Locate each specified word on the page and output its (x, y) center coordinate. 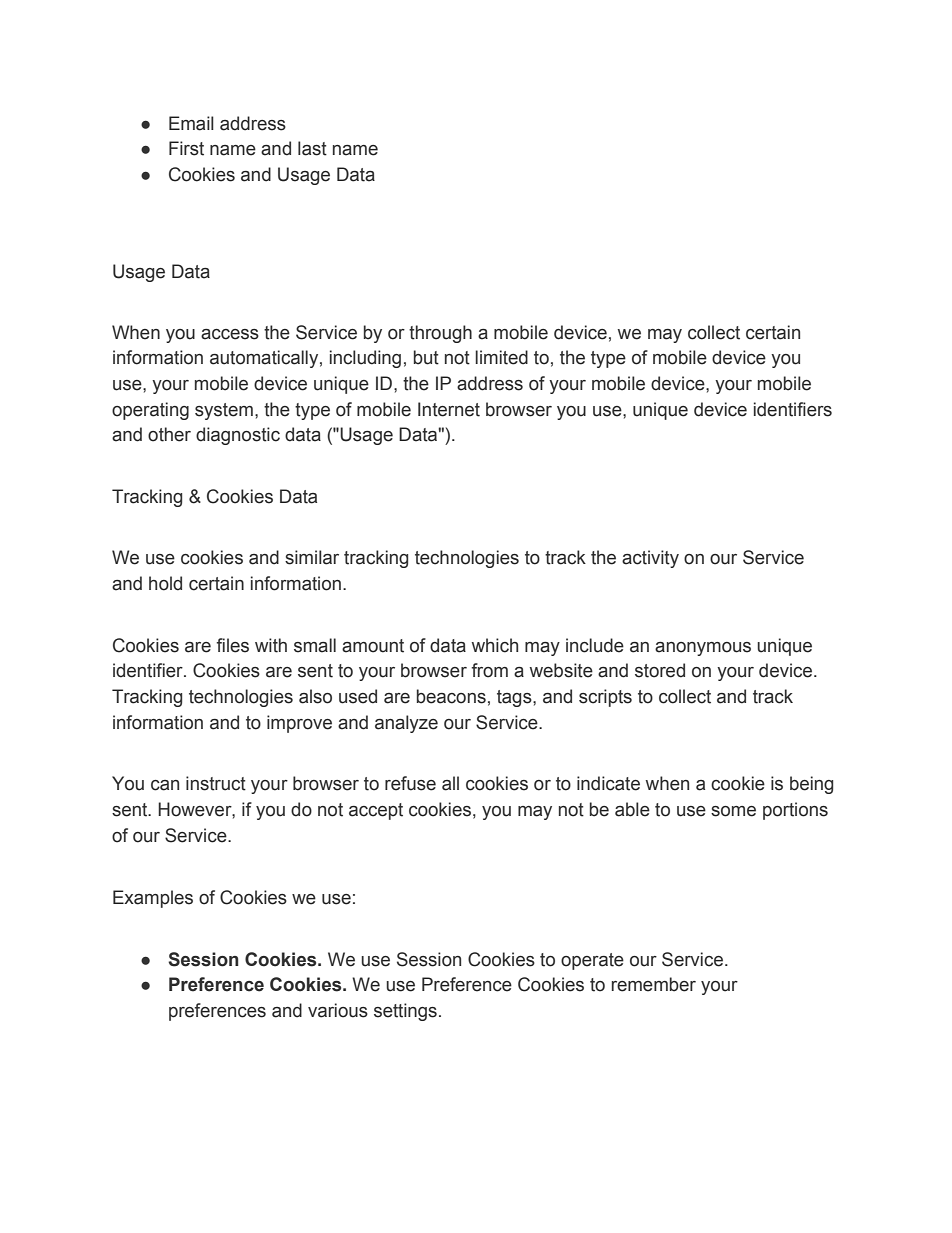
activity (650, 559)
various (338, 1010)
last (312, 148)
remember (654, 984)
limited (501, 357)
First (186, 148)
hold (165, 583)
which (495, 645)
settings (405, 1012)
